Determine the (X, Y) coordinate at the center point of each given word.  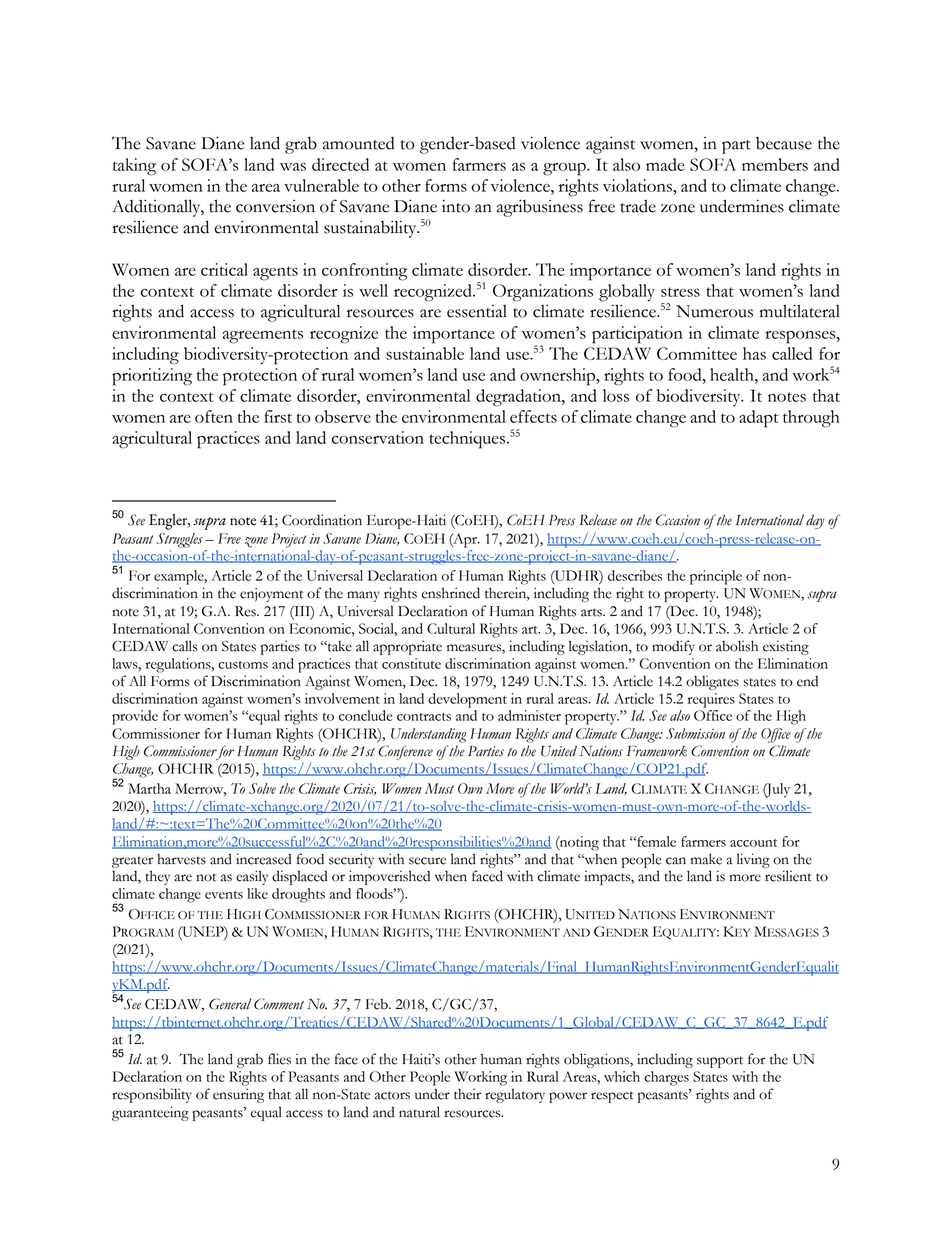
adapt (759, 419)
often (214, 416)
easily (252, 877)
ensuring (238, 1095)
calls (185, 646)
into (456, 206)
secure (427, 861)
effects (533, 416)
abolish (737, 646)
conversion (275, 206)
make (706, 859)
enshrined (451, 593)
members (775, 164)
